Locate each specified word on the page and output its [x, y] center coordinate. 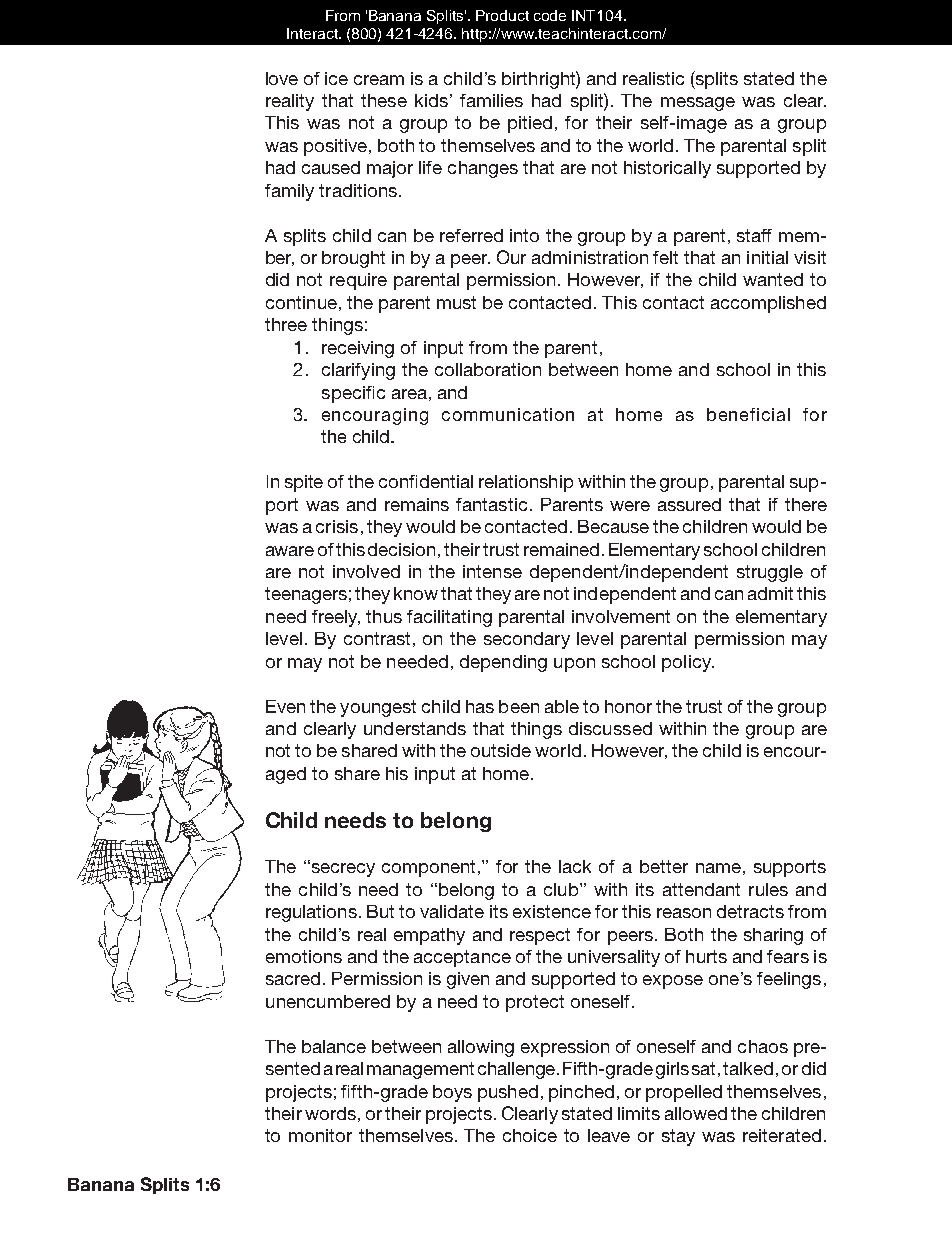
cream [379, 80]
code [550, 15]
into [524, 235]
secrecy [342, 869]
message [698, 104]
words [330, 1113]
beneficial [748, 414]
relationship [526, 483]
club [562, 889]
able [562, 706]
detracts [750, 911]
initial [767, 257]
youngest [378, 708]
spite [304, 483]
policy [687, 663]
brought [353, 259]
